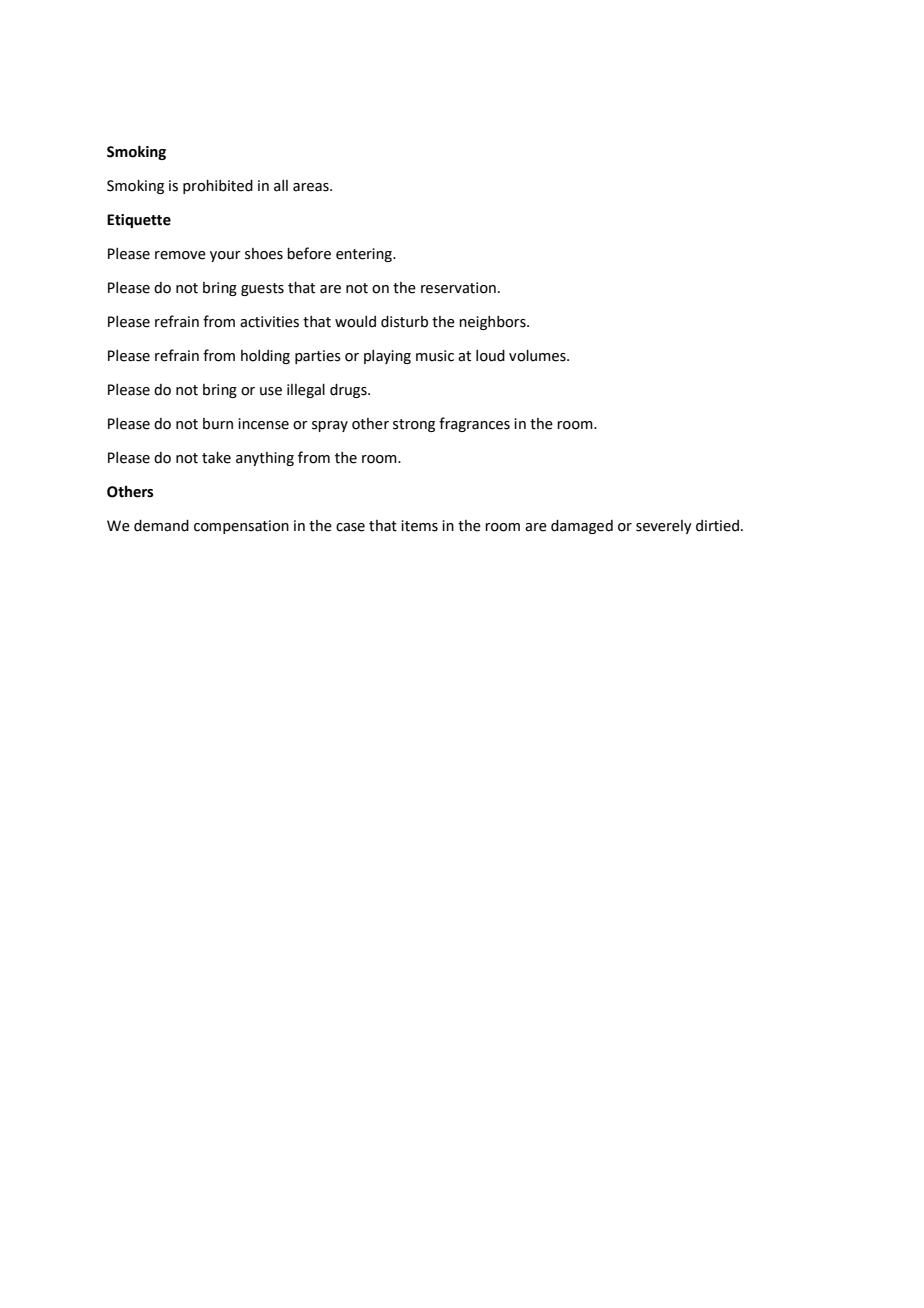  I want to click on prohibited, so click(218, 187).
